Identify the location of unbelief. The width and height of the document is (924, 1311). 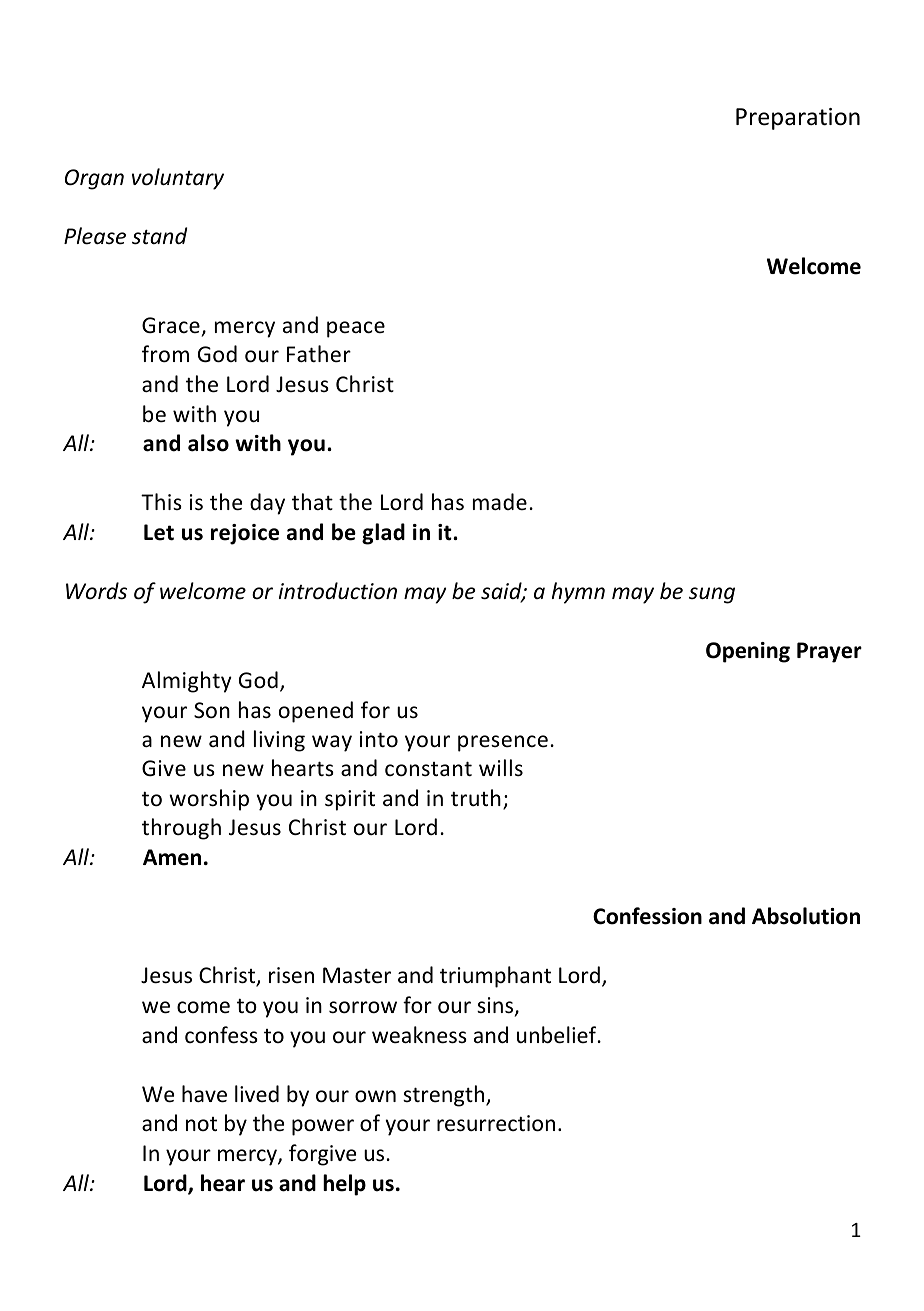
(558, 1035).
